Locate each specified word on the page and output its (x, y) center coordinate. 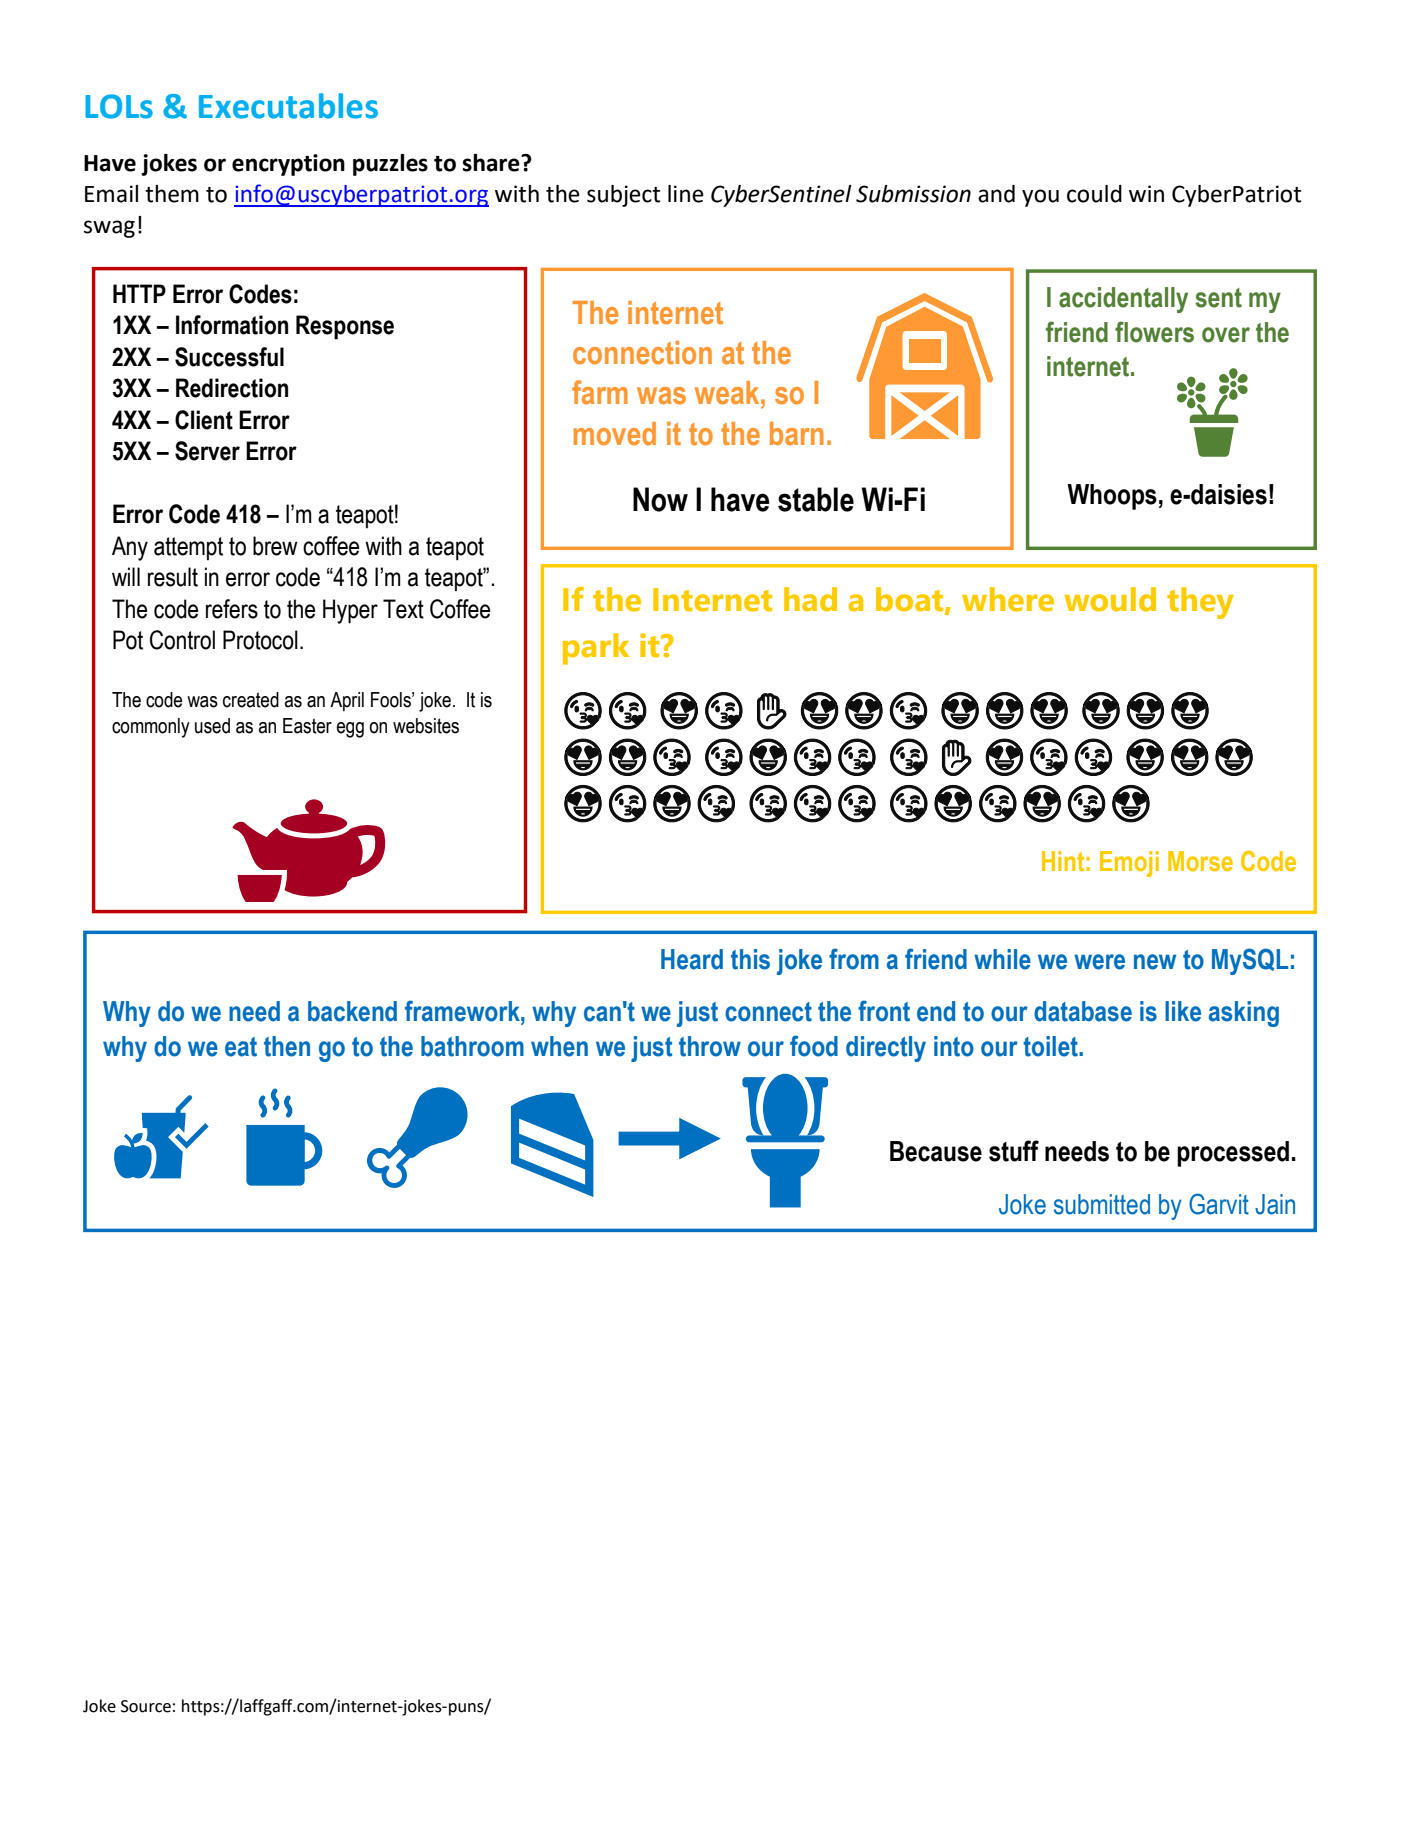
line (686, 194)
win (1146, 193)
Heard (692, 959)
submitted (1102, 1204)
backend (352, 1011)
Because (936, 1151)
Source (146, 1706)
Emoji (1129, 864)
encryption (288, 165)
